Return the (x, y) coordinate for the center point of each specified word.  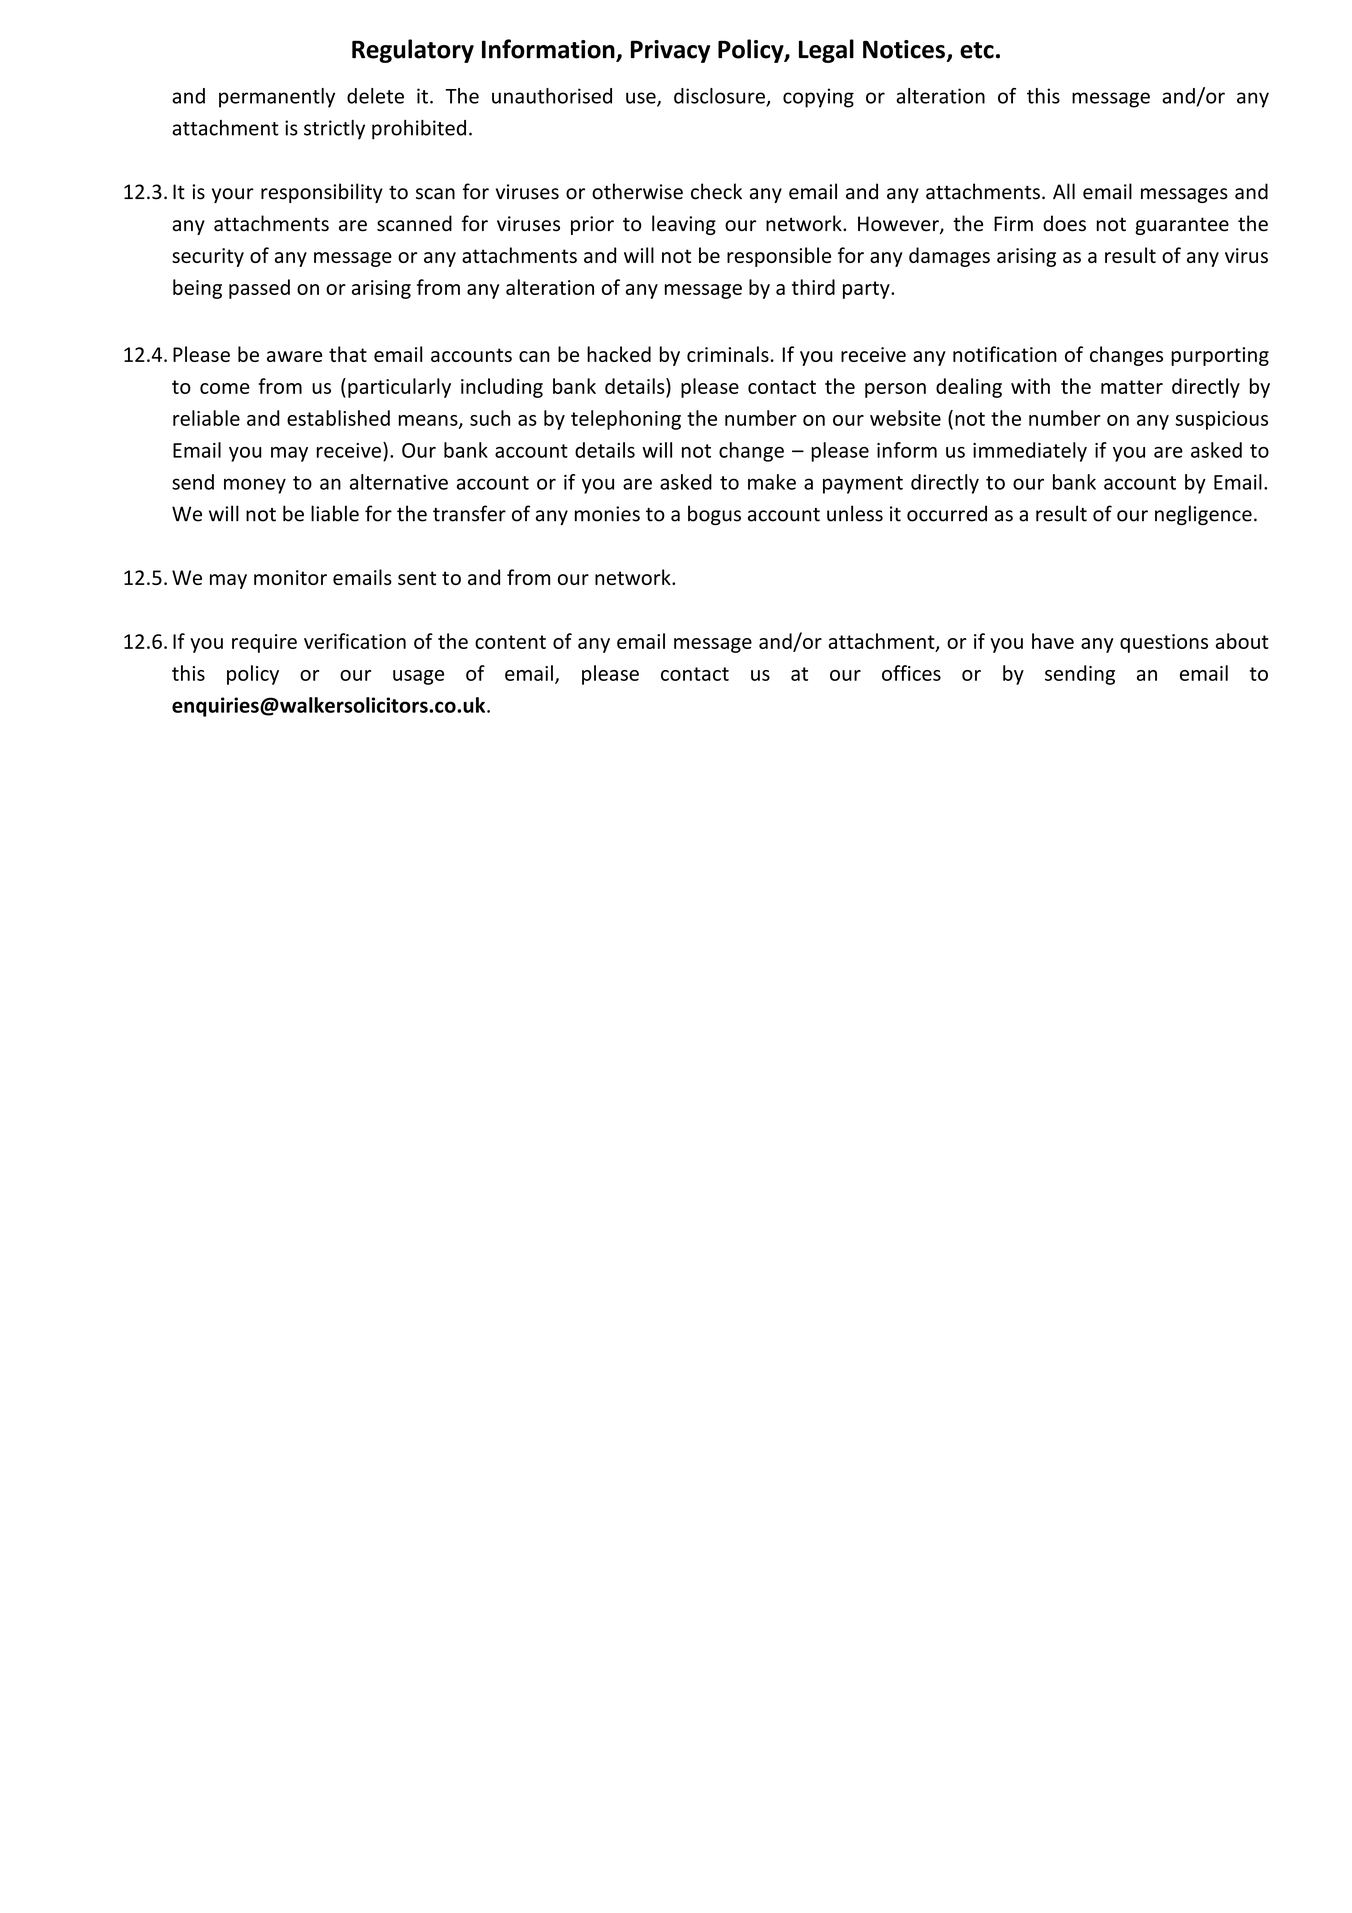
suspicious (1221, 420)
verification (355, 641)
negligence (1203, 515)
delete (375, 96)
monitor (290, 577)
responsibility (322, 193)
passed (259, 289)
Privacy (670, 51)
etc (977, 50)
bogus (714, 515)
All (1064, 191)
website (905, 418)
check (716, 191)
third (813, 287)
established (338, 418)
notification (1005, 354)
